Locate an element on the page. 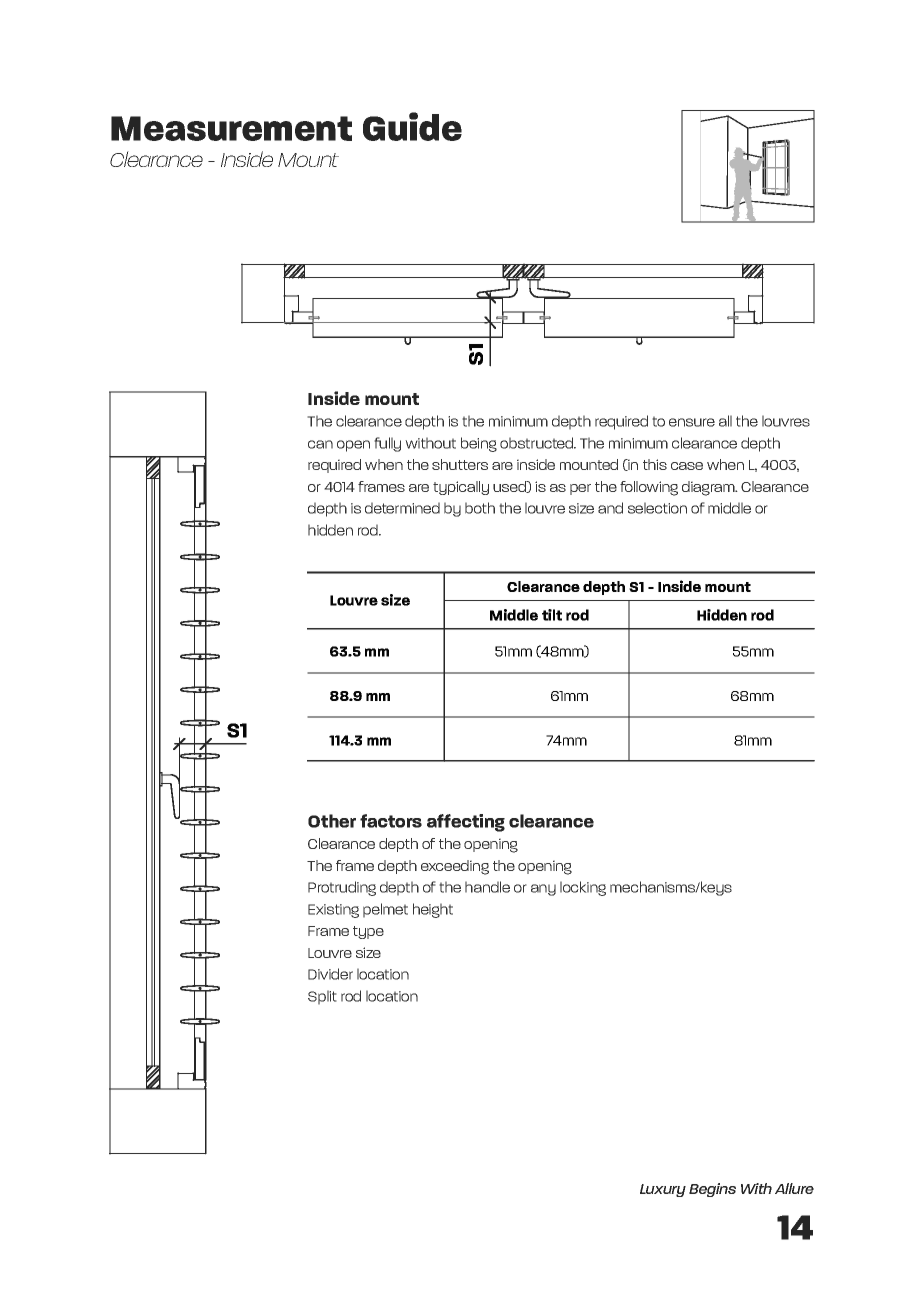 The width and height of the page is (924, 1308). tilt is located at coordinates (552, 615).
